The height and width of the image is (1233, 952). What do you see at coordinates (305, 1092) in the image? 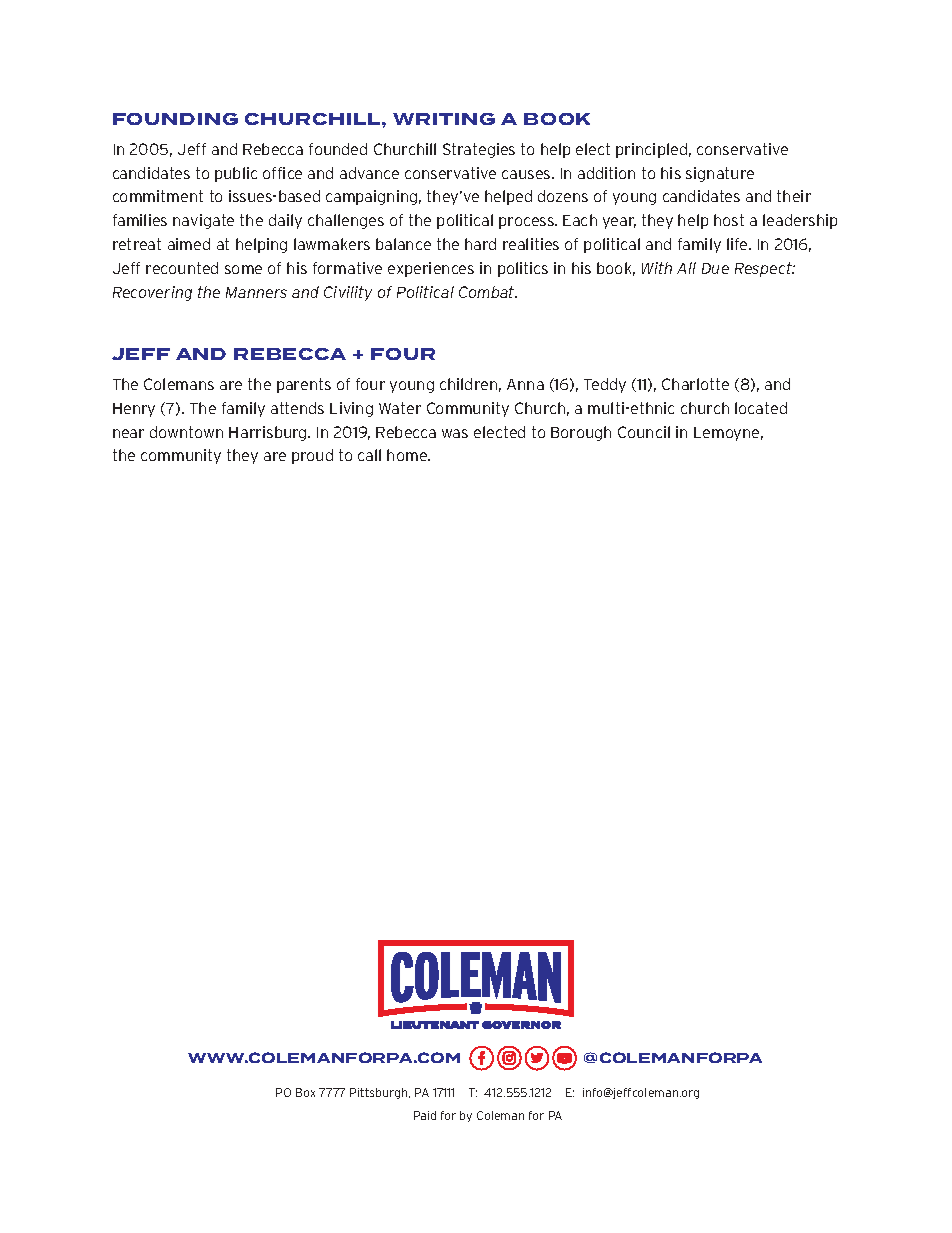
I see `Box` at bounding box center [305, 1092].
